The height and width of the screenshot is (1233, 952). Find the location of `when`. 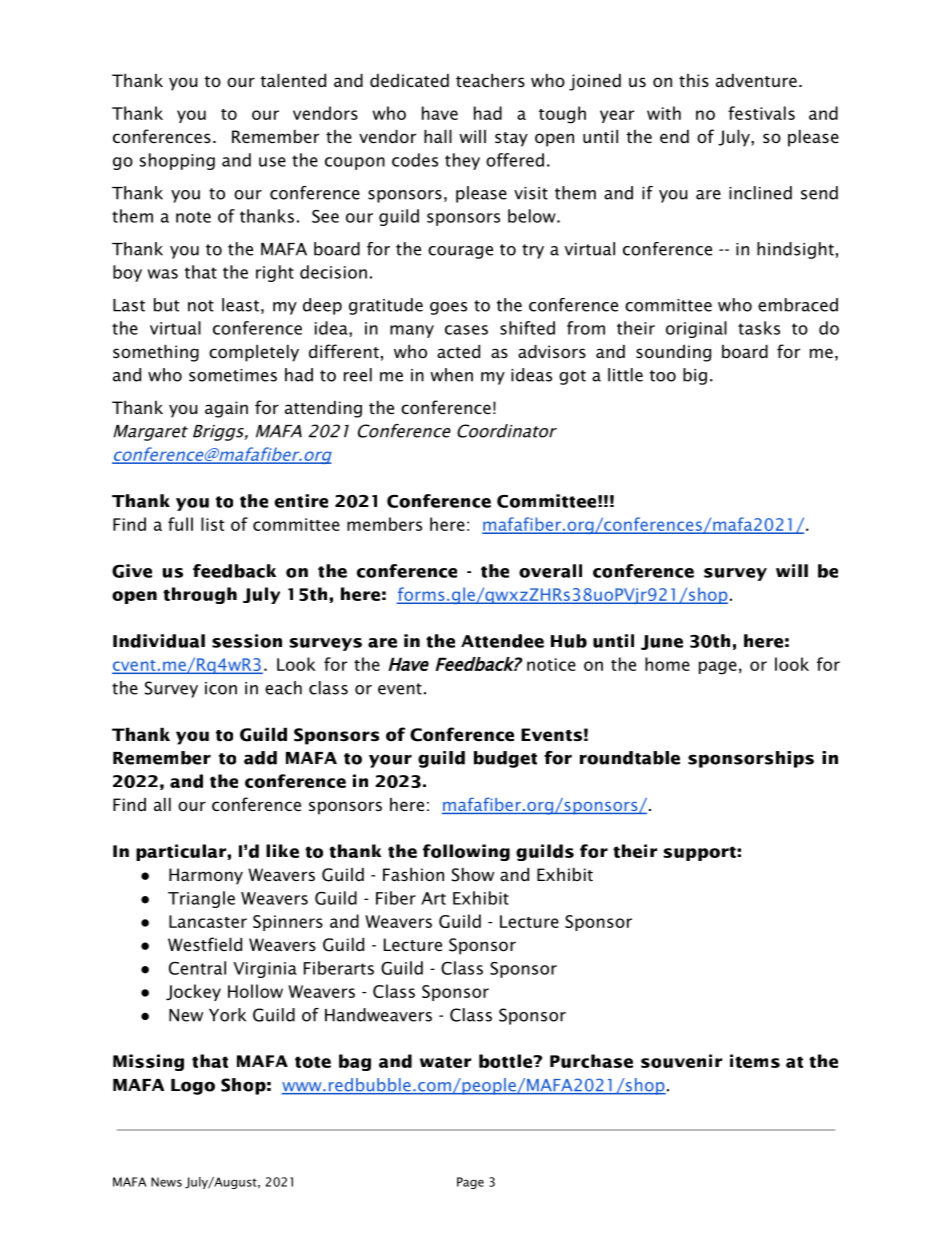

when is located at coordinates (451, 375).
